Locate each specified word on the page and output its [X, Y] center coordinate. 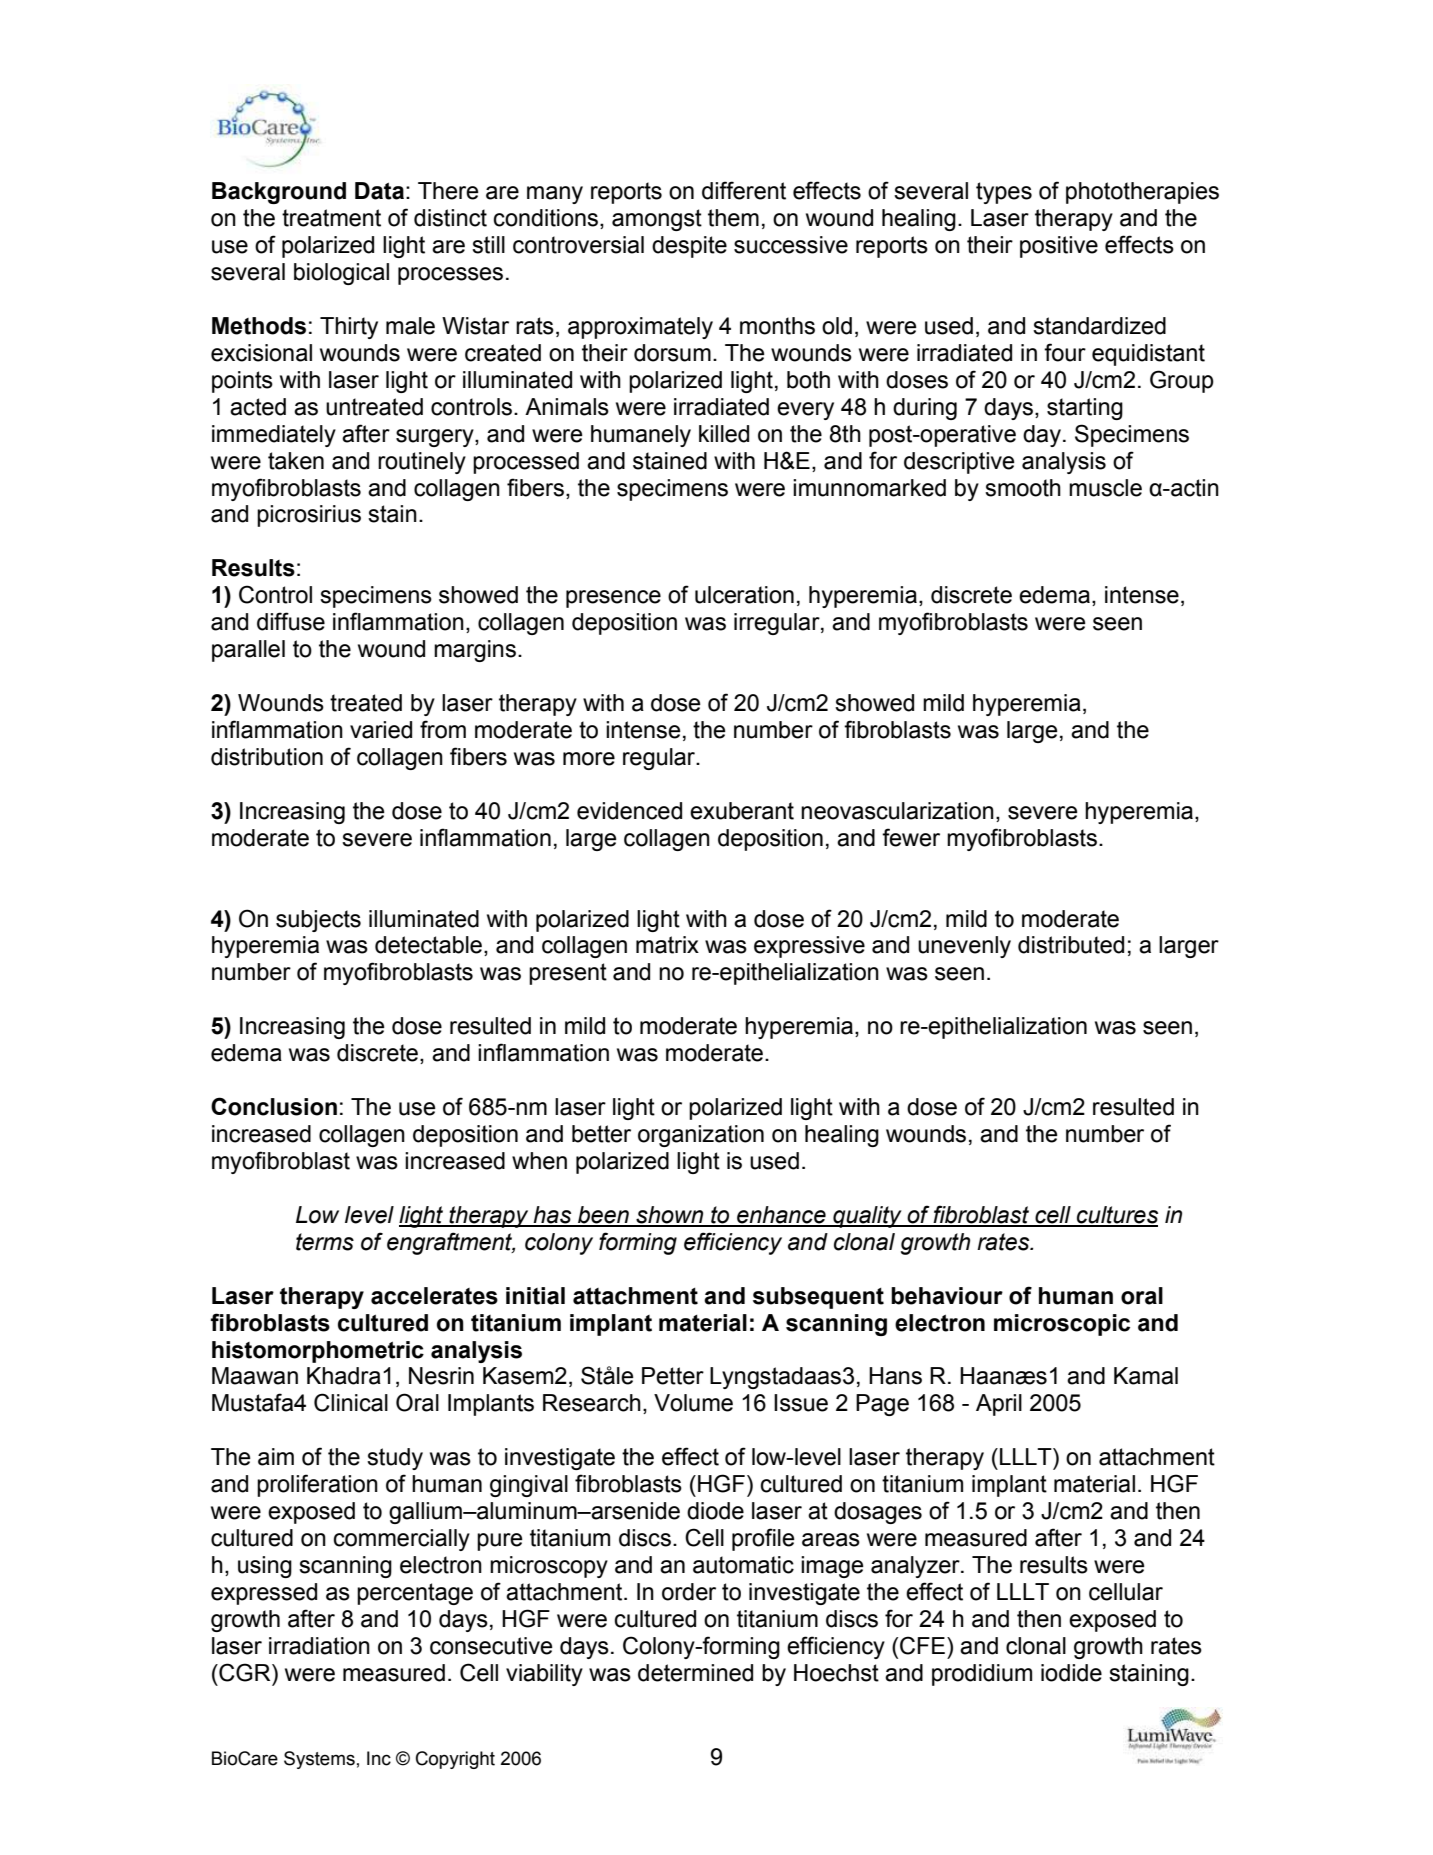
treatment [331, 218]
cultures [1116, 1216]
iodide [1071, 1673]
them [733, 218]
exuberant [742, 811]
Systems [319, 1760]
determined [695, 1673]
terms [325, 1242]
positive [1059, 247]
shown [670, 1216]
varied [381, 730]
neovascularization [897, 811]
